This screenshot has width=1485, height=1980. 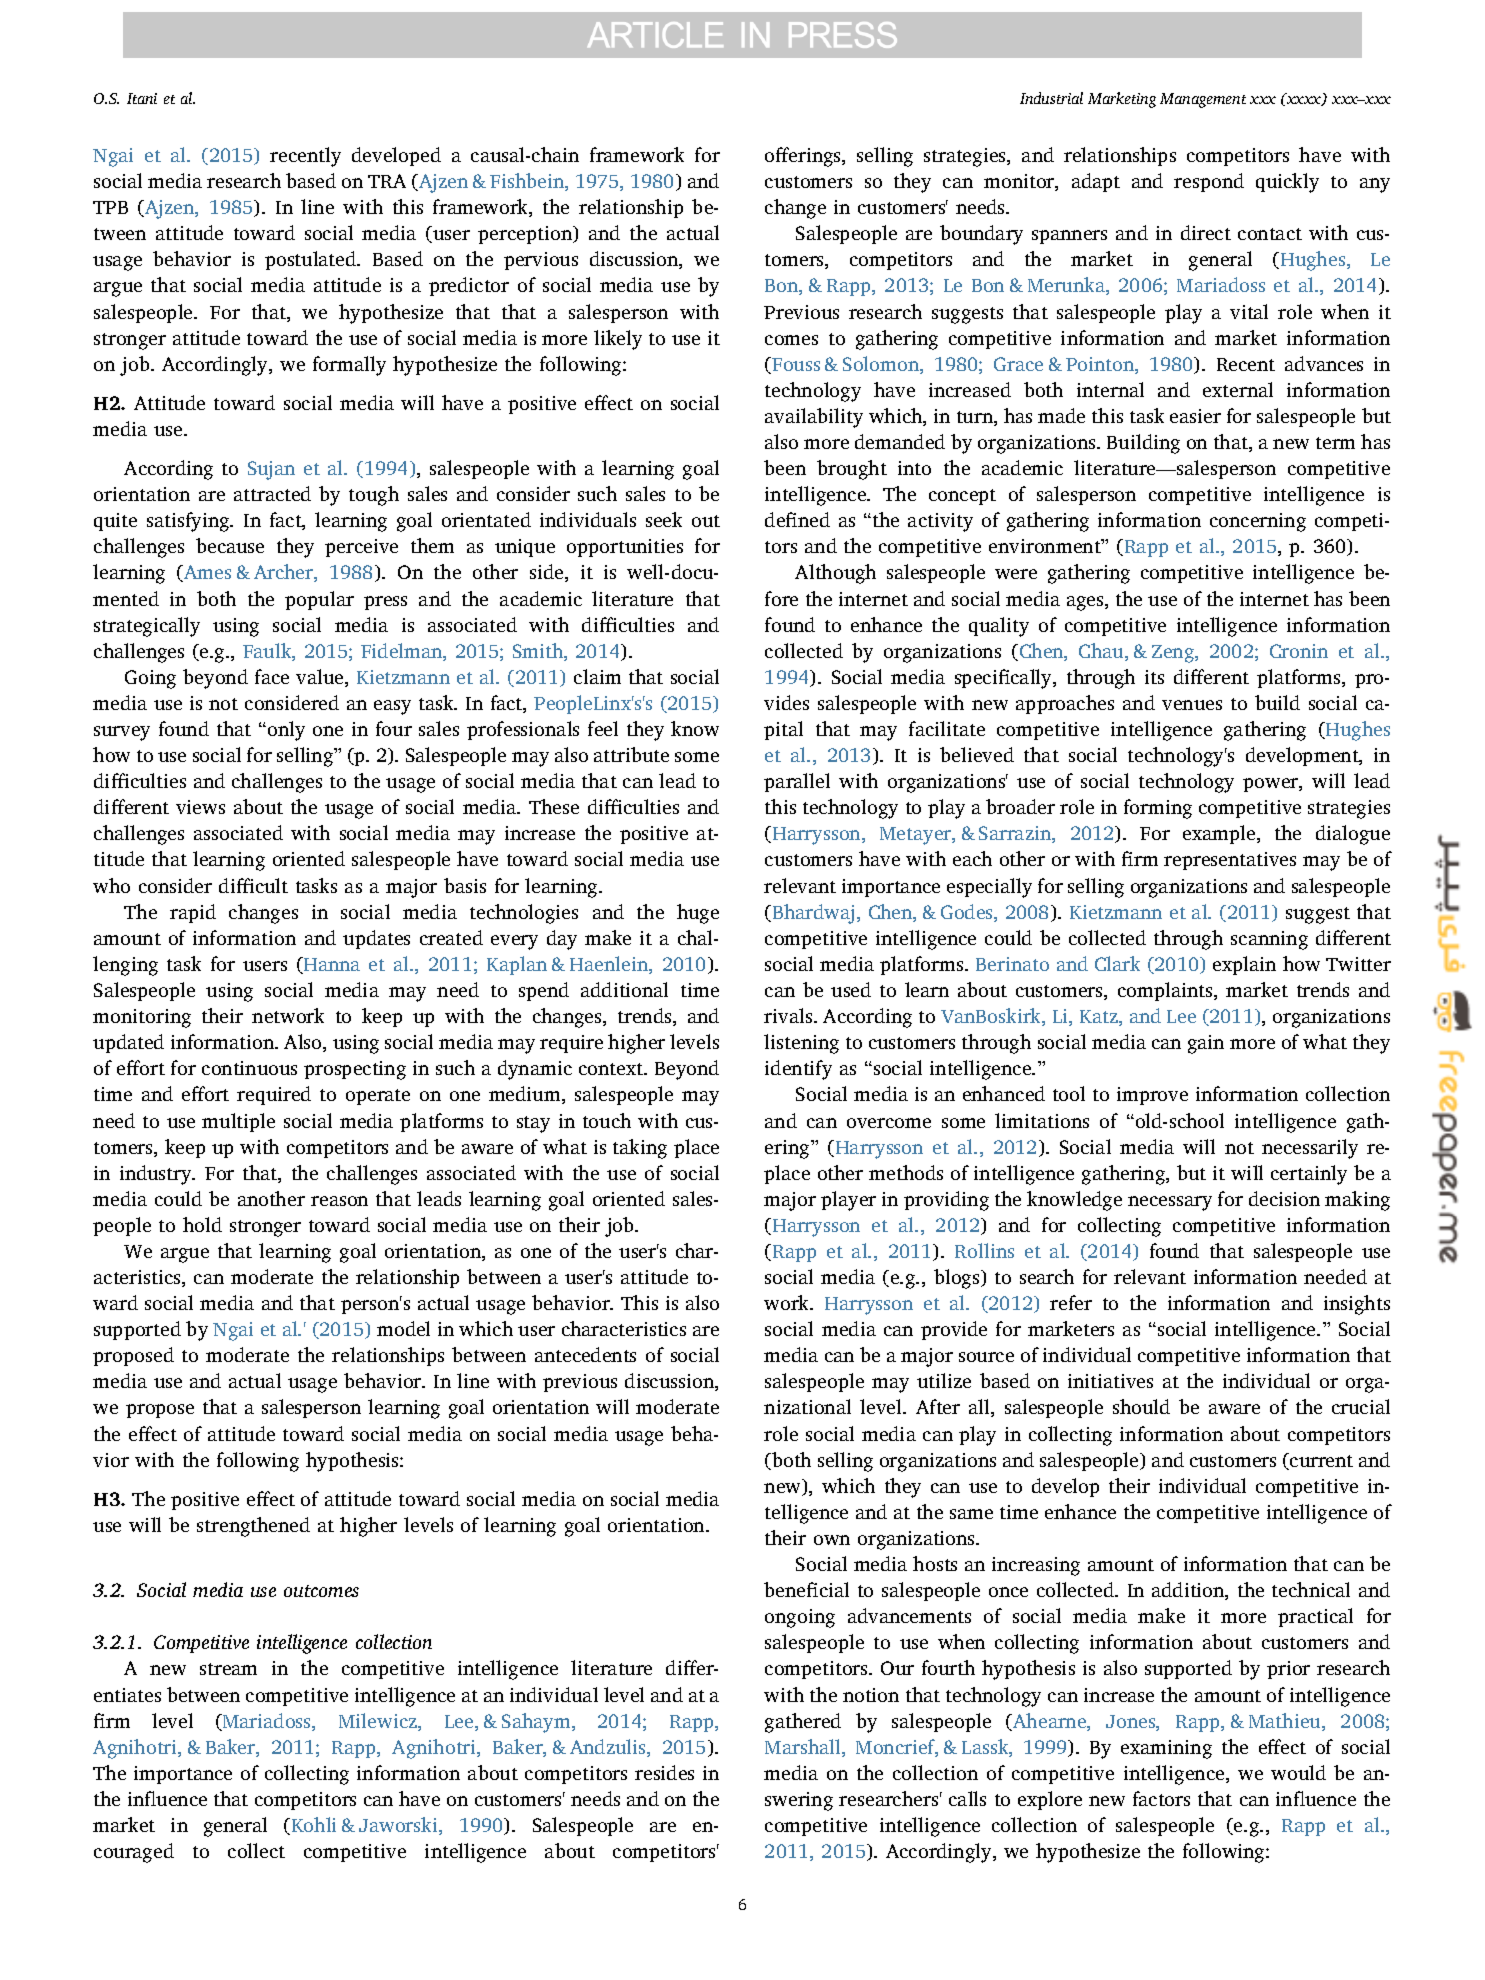 I want to click on rivals, so click(x=789, y=1015).
